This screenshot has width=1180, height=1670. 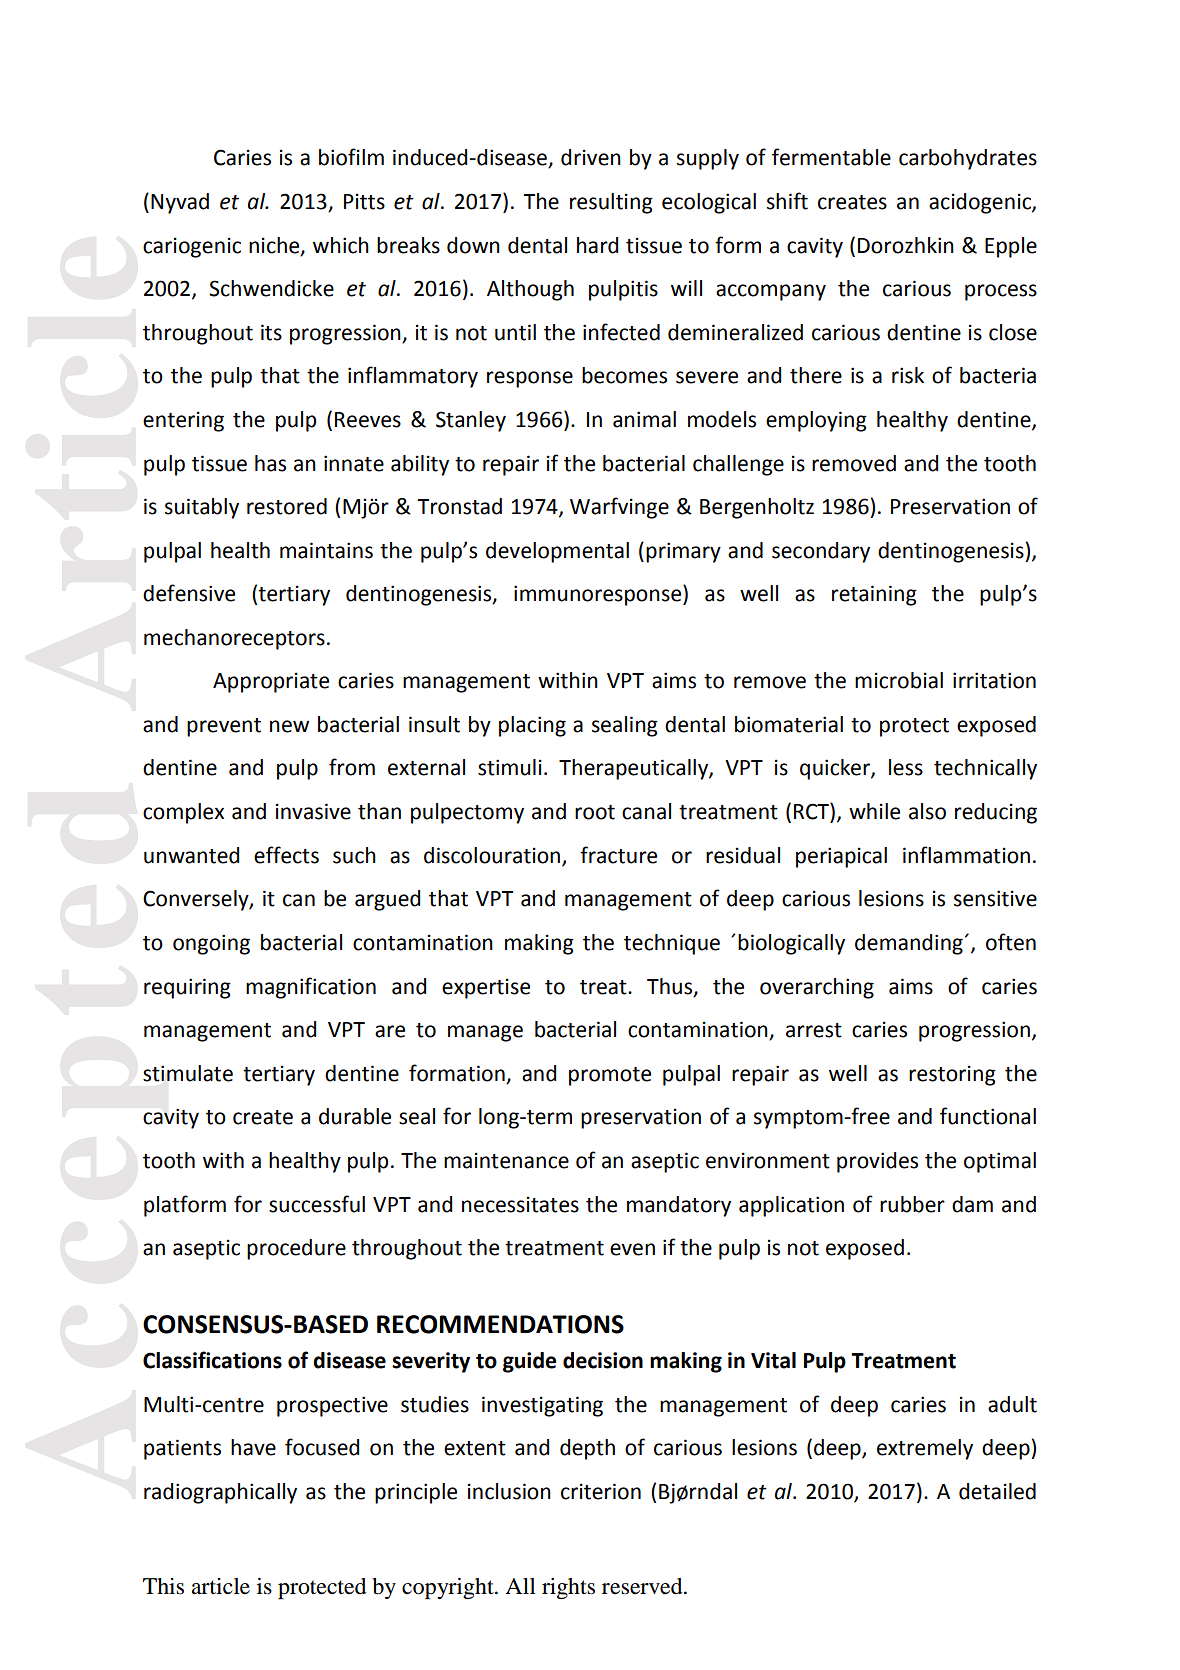 What do you see at coordinates (966, 855) in the screenshot?
I see `inflammation` at bounding box center [966, 855].
